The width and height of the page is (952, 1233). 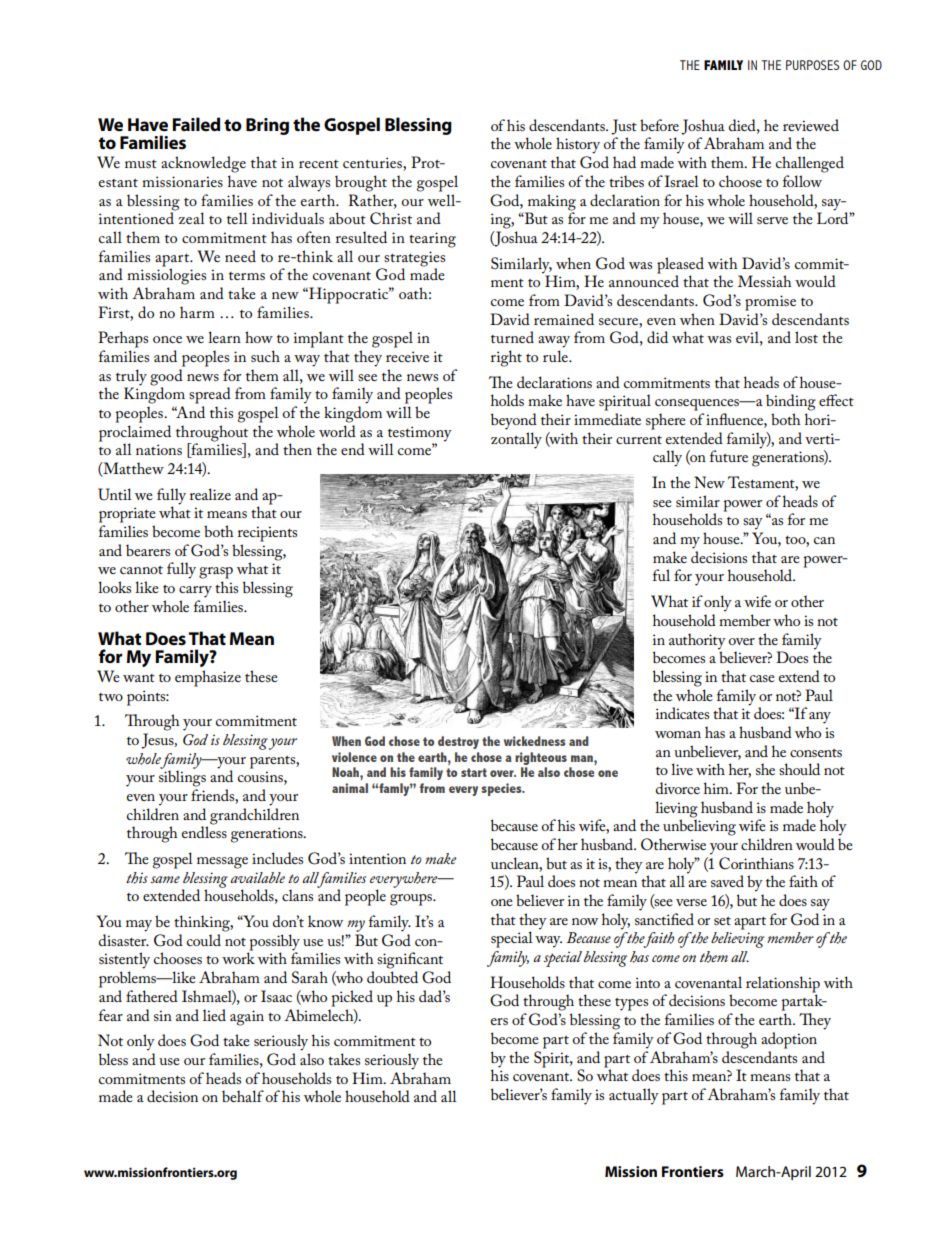 What do you see at coordinates (578, 145) in the page?
I see `history` at bounding box center [578, 145].
